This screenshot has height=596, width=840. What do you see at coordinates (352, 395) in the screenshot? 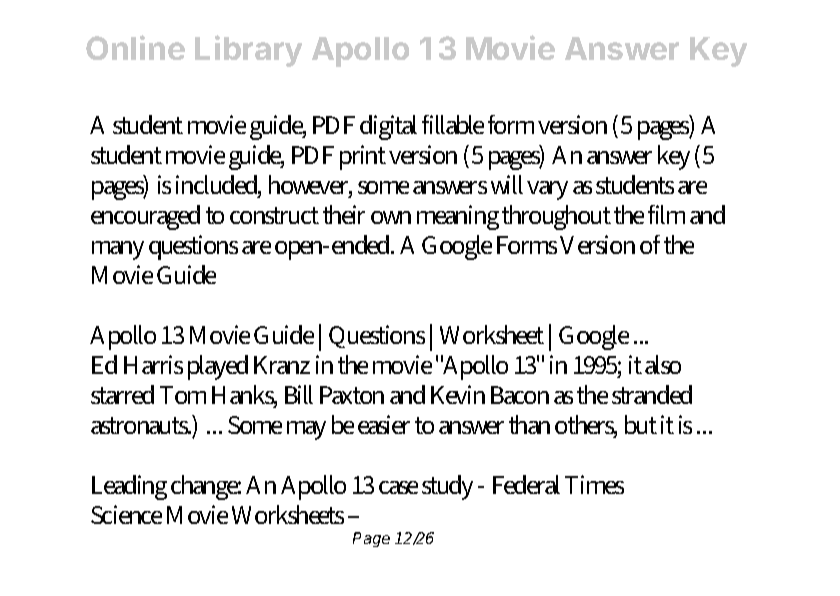
I see `Paxton` at bounding box center [352, 395].
